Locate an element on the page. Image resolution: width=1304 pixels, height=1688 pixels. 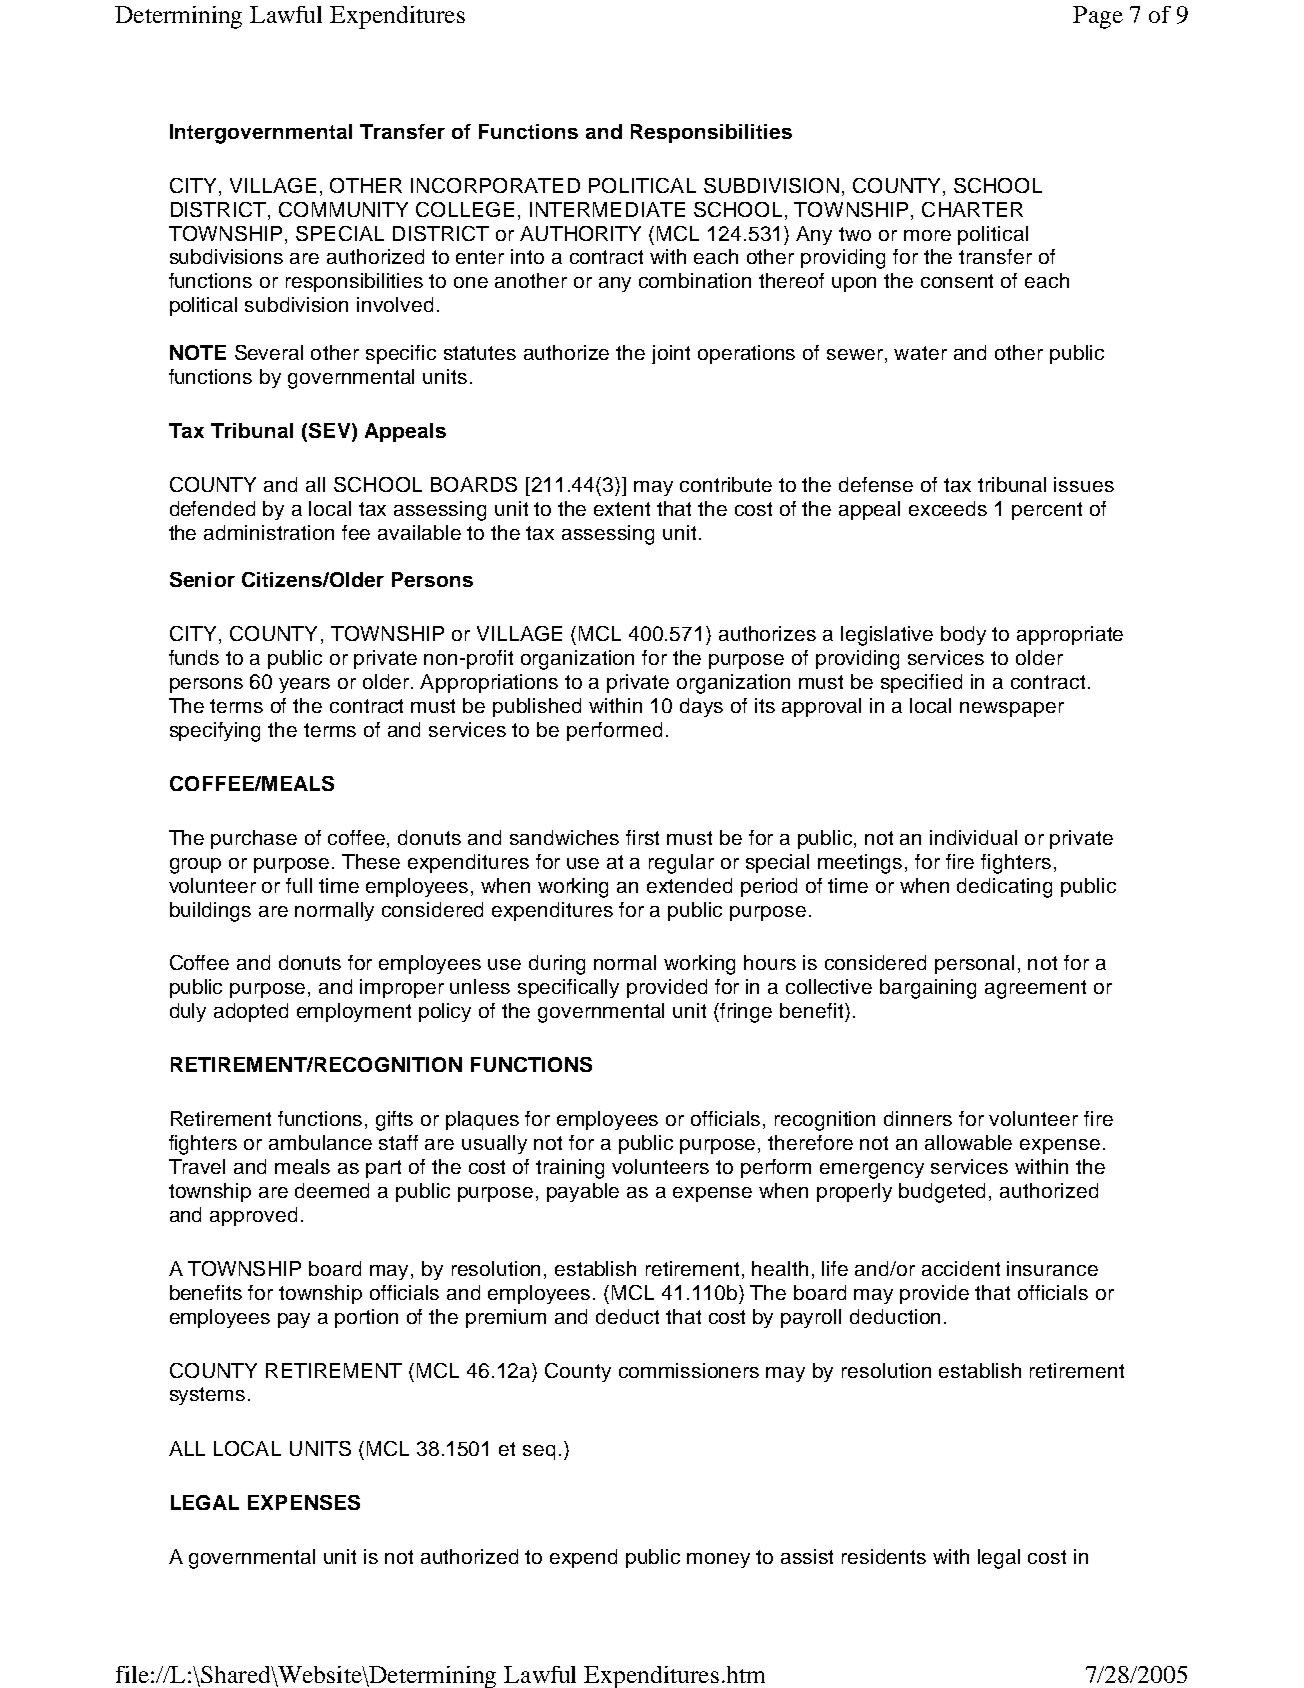
purchase is located at coordinates (254, 839).
